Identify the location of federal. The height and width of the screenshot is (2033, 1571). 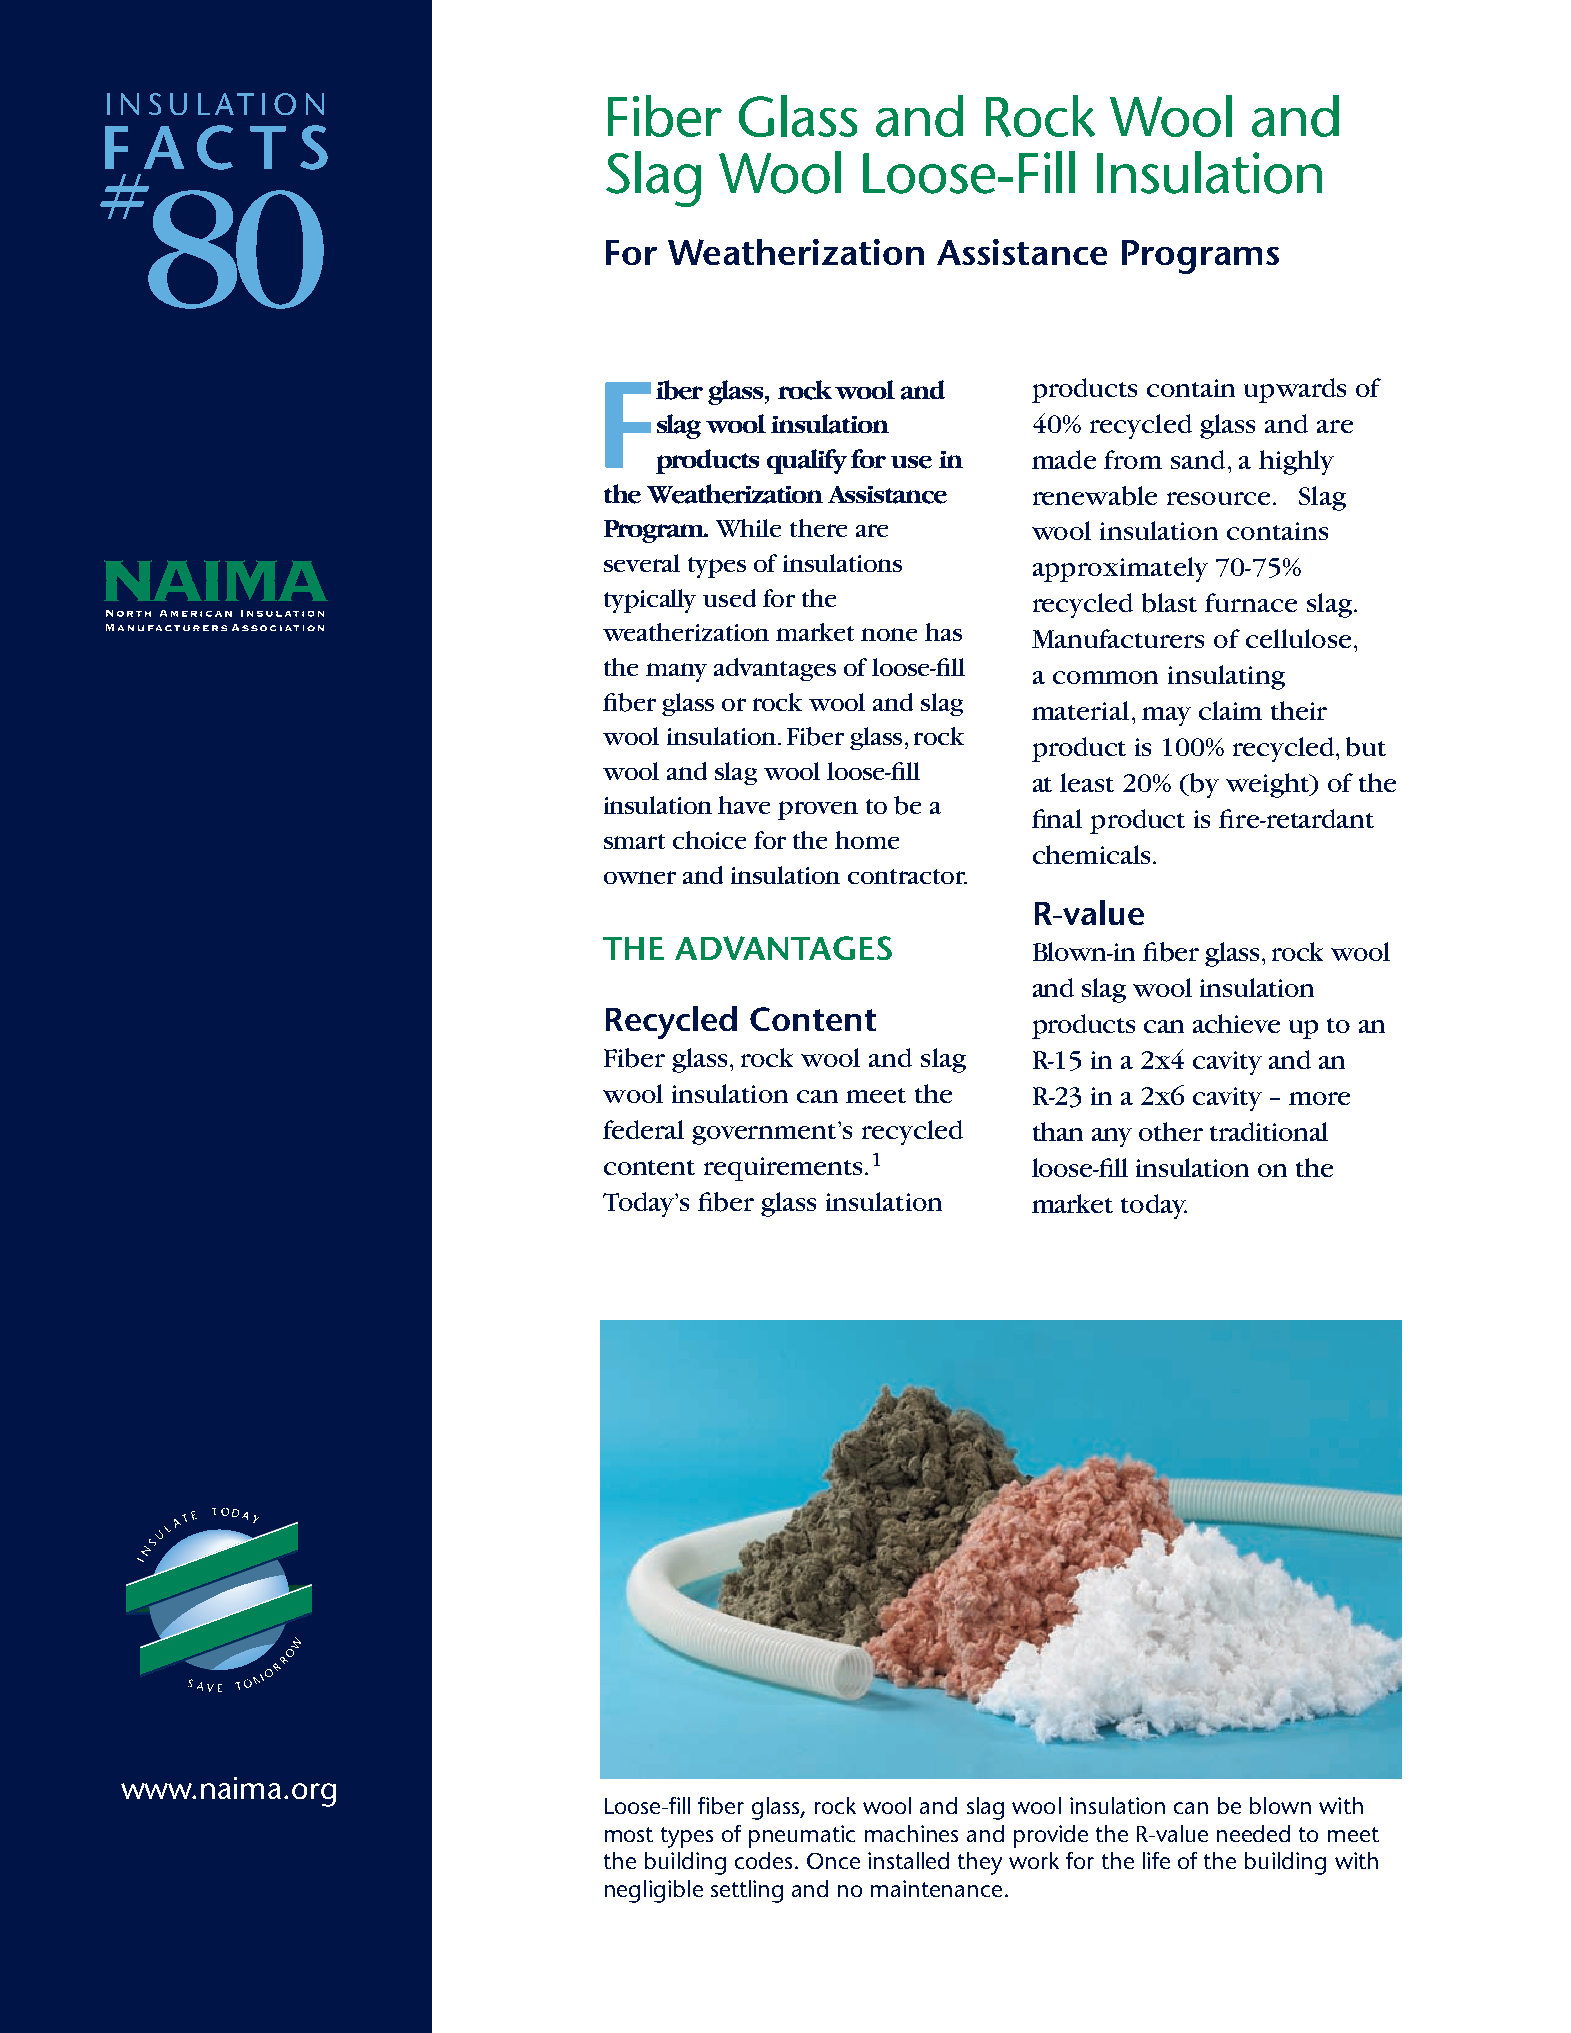
(643, 1129).
